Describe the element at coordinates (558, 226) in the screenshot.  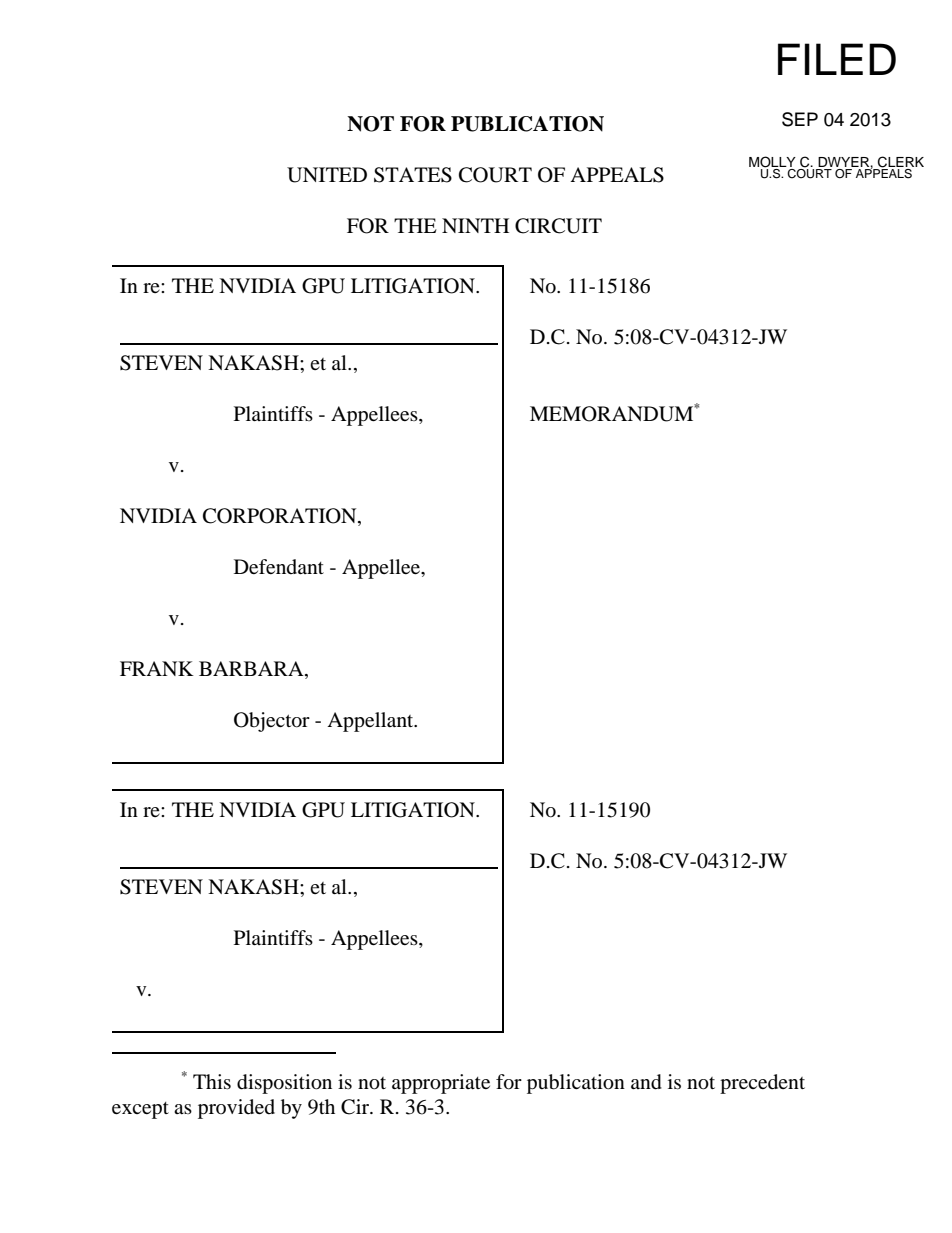
I see `CIRCUIT` at that location.
